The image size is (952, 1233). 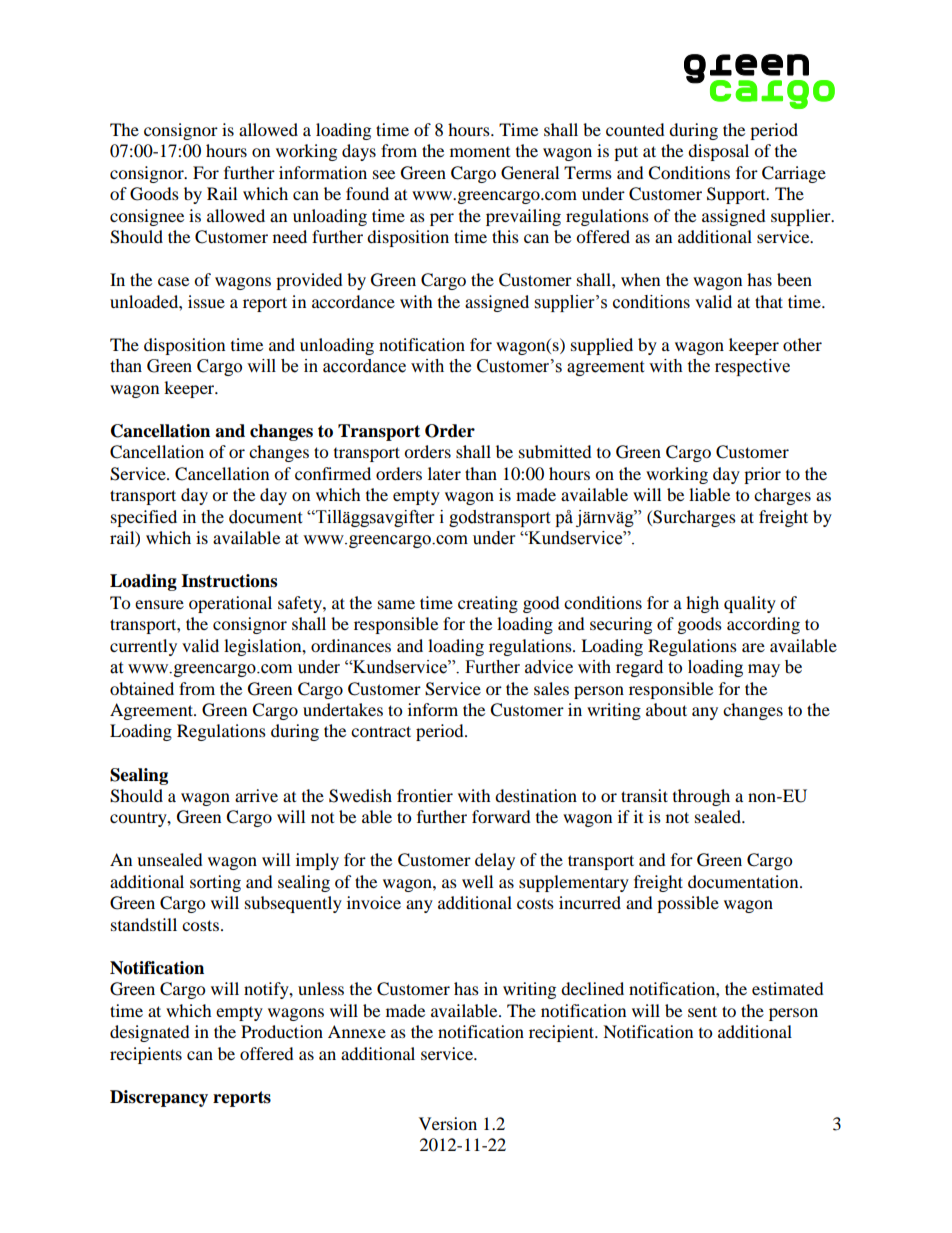 What do you see at coordinates (702, 604) in the page?
I see `high` at bounding box center [702, 604].
